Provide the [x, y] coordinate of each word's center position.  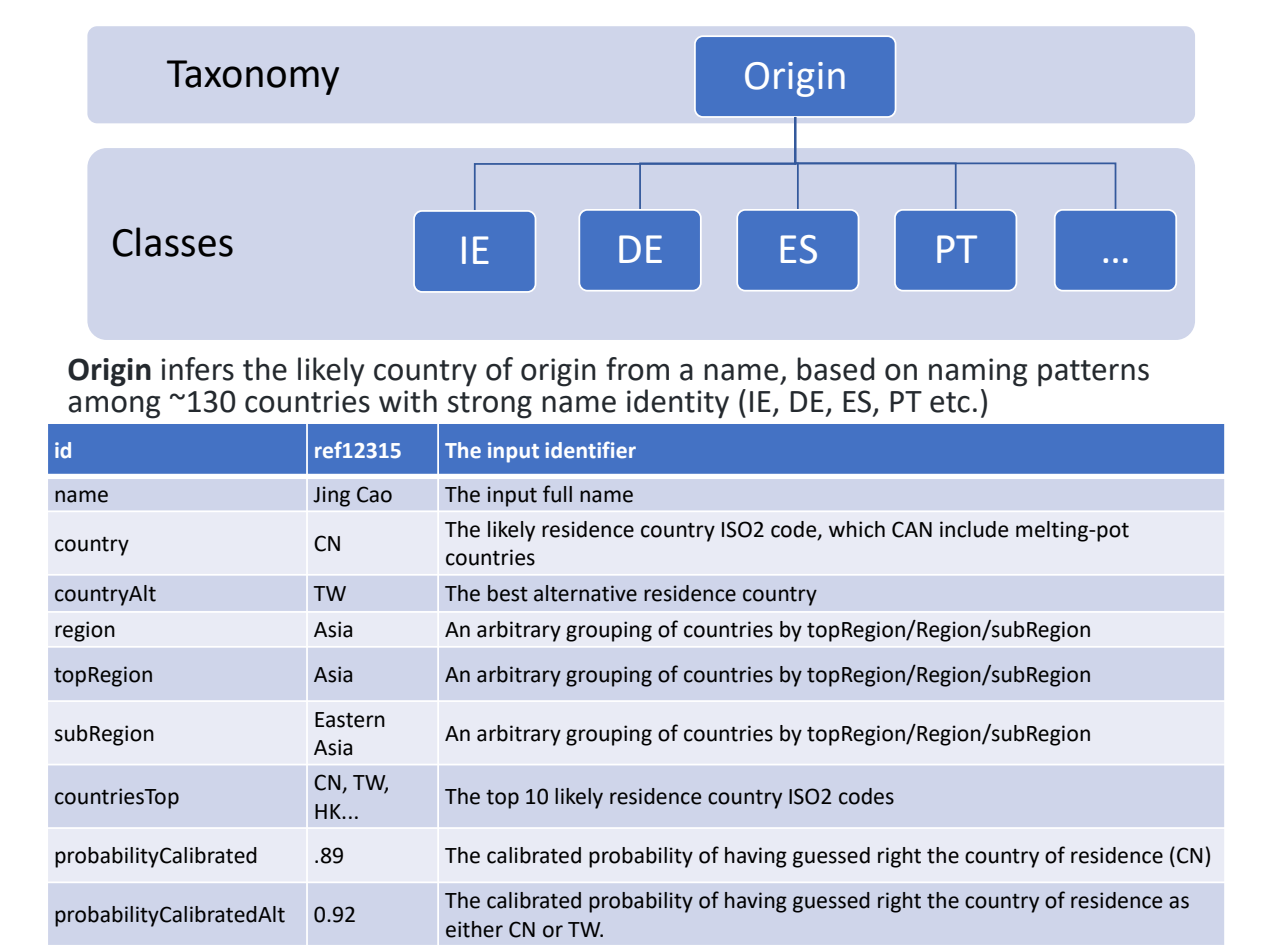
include [974, 529]
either [474, 929]
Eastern [350, 720]
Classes [173, 242]
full [557, 494]
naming [978, 372]
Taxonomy [253, 77]
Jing [331, 496]
